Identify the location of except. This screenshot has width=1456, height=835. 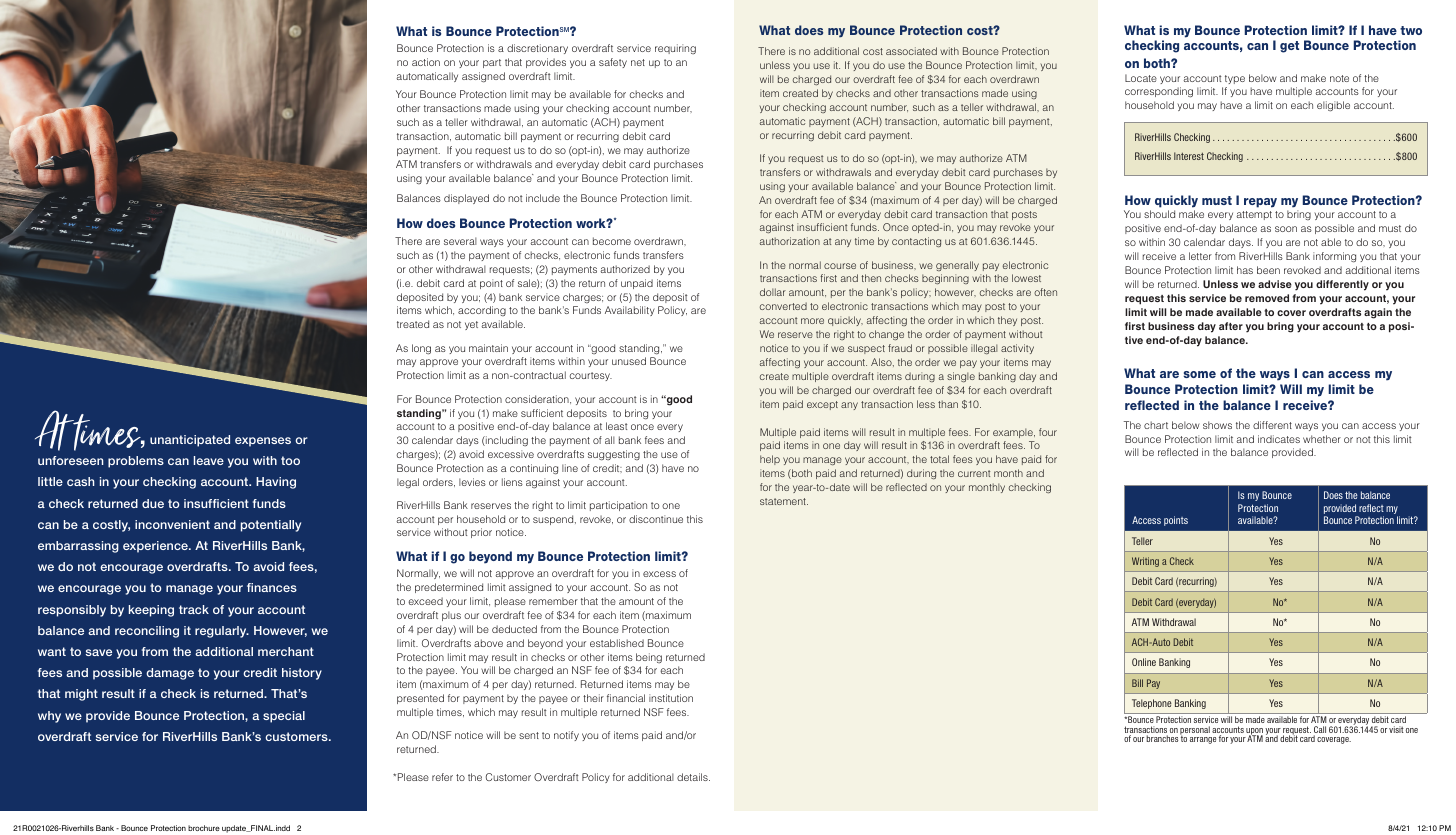
(822, 405).
